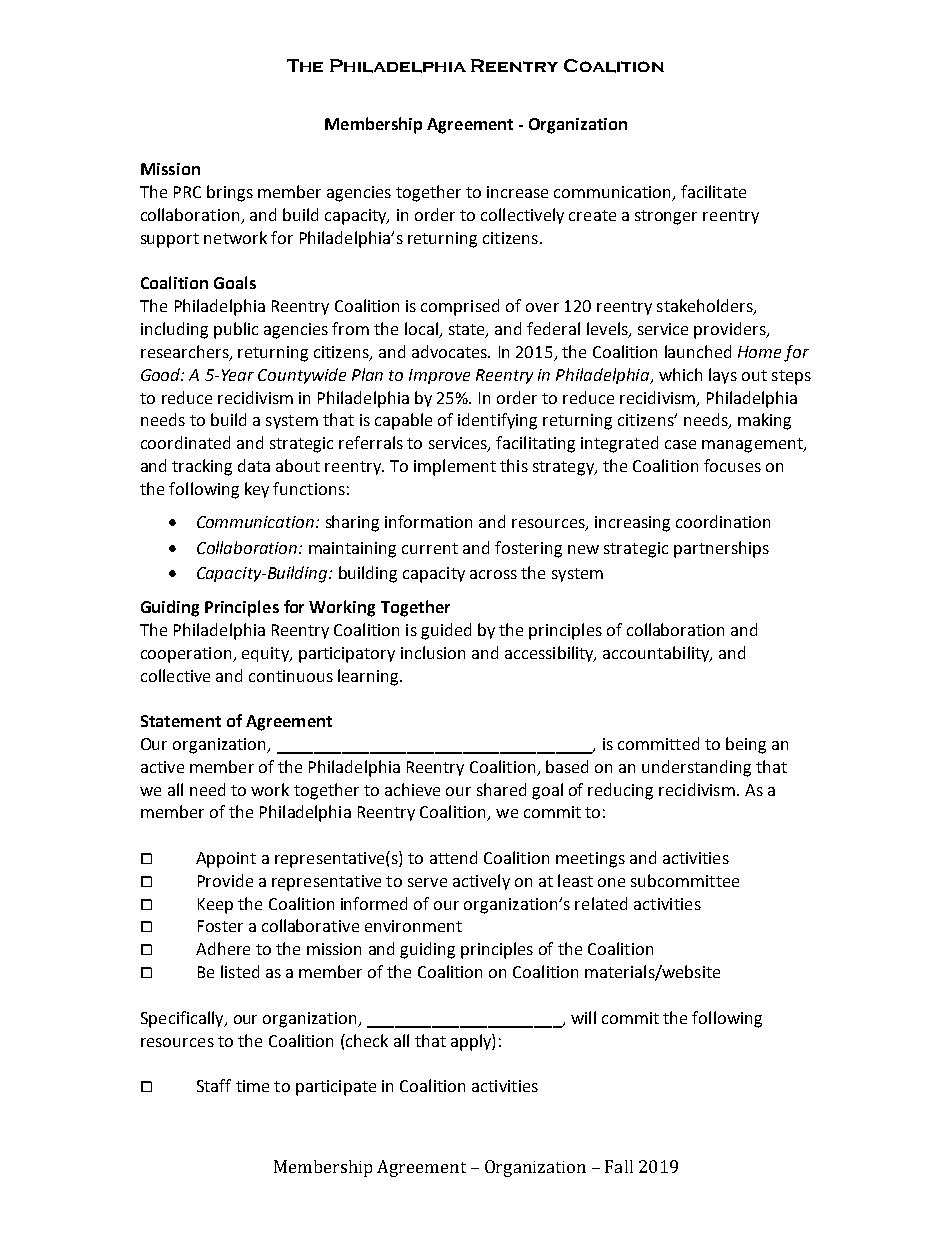  Describe the element at coordinates (619, 1166) in the document. I see `Fall` at that location.
